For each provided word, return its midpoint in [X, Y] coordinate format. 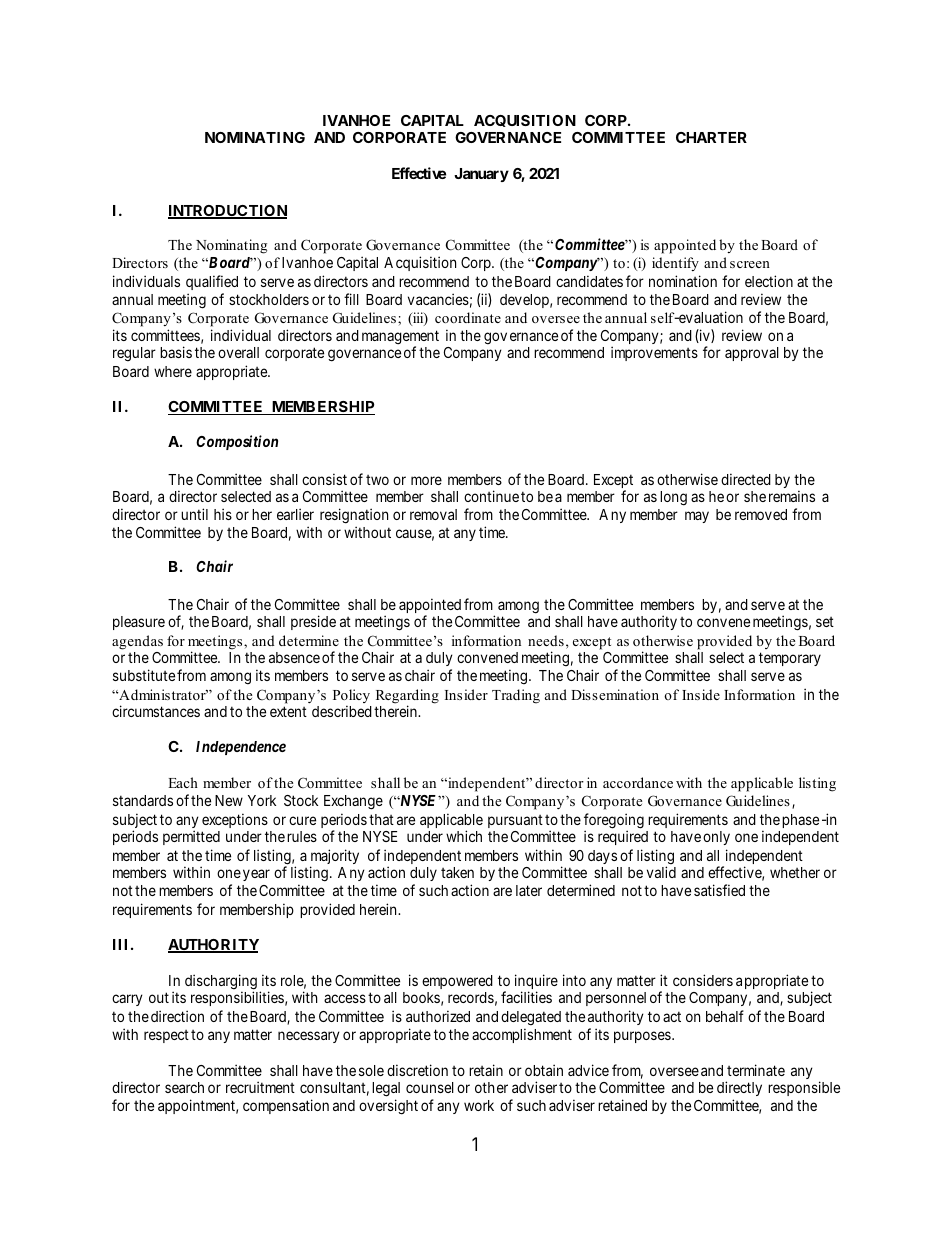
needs [546, 640]
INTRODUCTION [227, 212]
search [184, 1087]
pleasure [139, 623]
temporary [790, 659]
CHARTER [711, 137]
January [481, 175]
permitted [191, 837]
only [716, 838]
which [464, 836]
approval [752, 354]
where [173, 371]
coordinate [468, 317]
